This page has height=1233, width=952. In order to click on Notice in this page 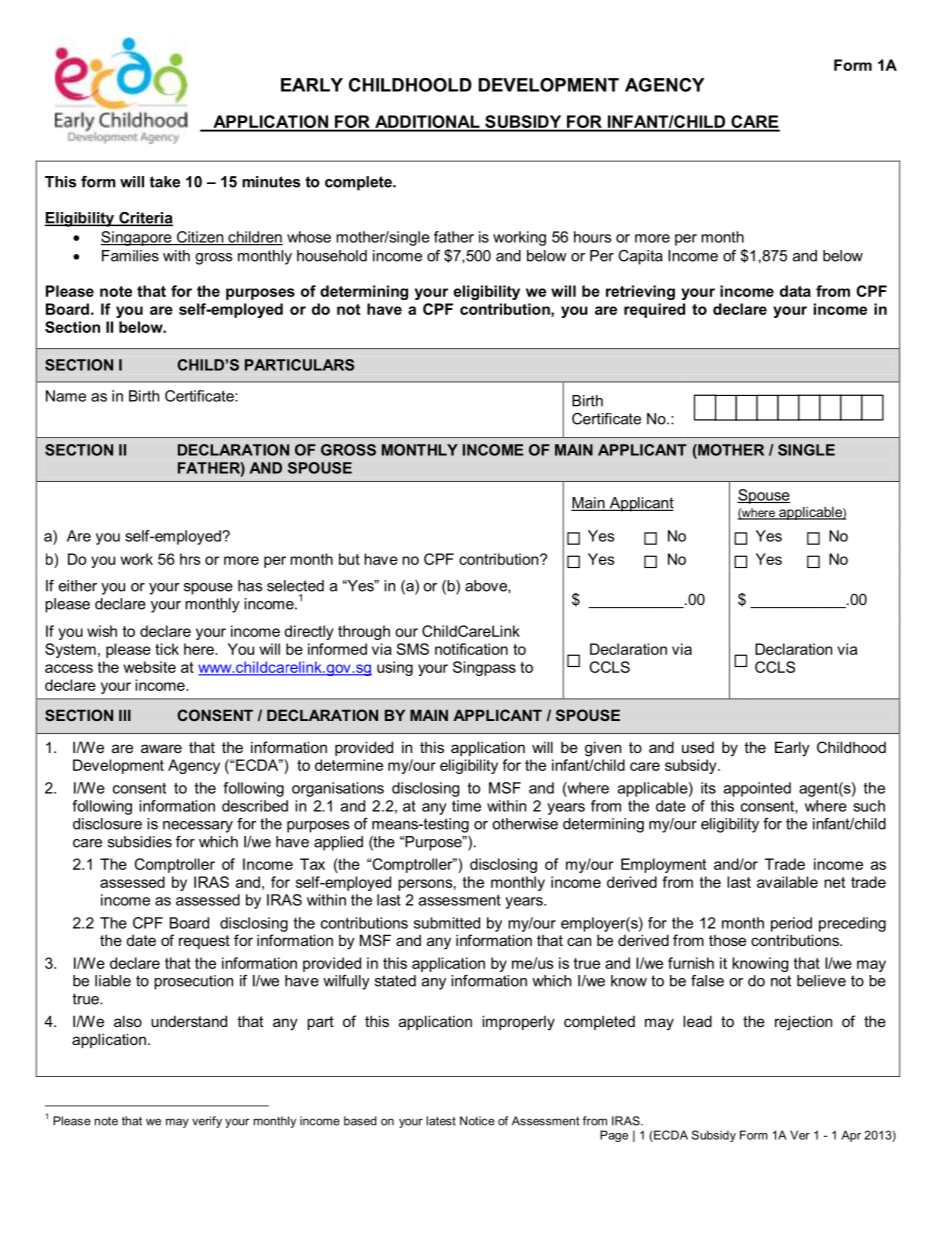, I will do `click(477, 1121)`.
